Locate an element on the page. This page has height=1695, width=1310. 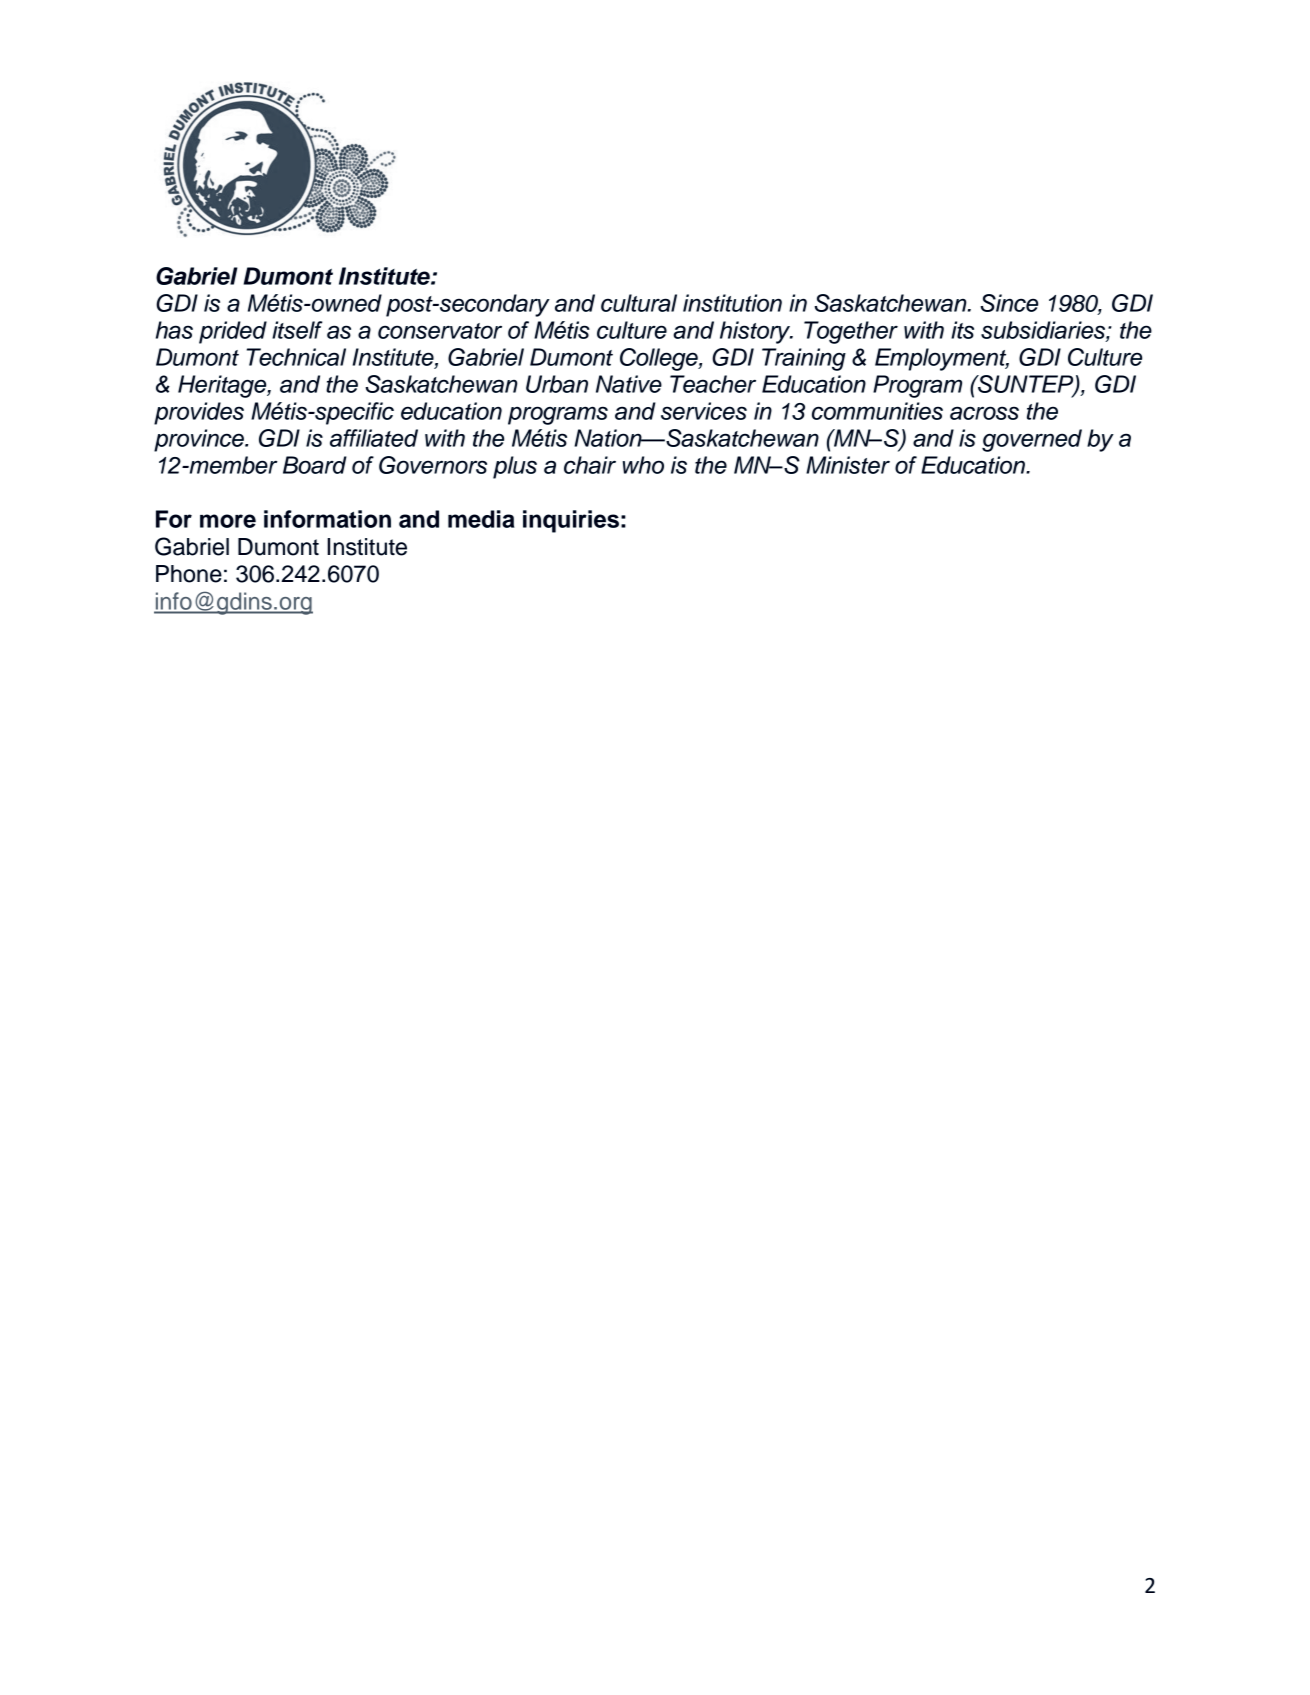
Phone is located at coordinates (189, 574).
